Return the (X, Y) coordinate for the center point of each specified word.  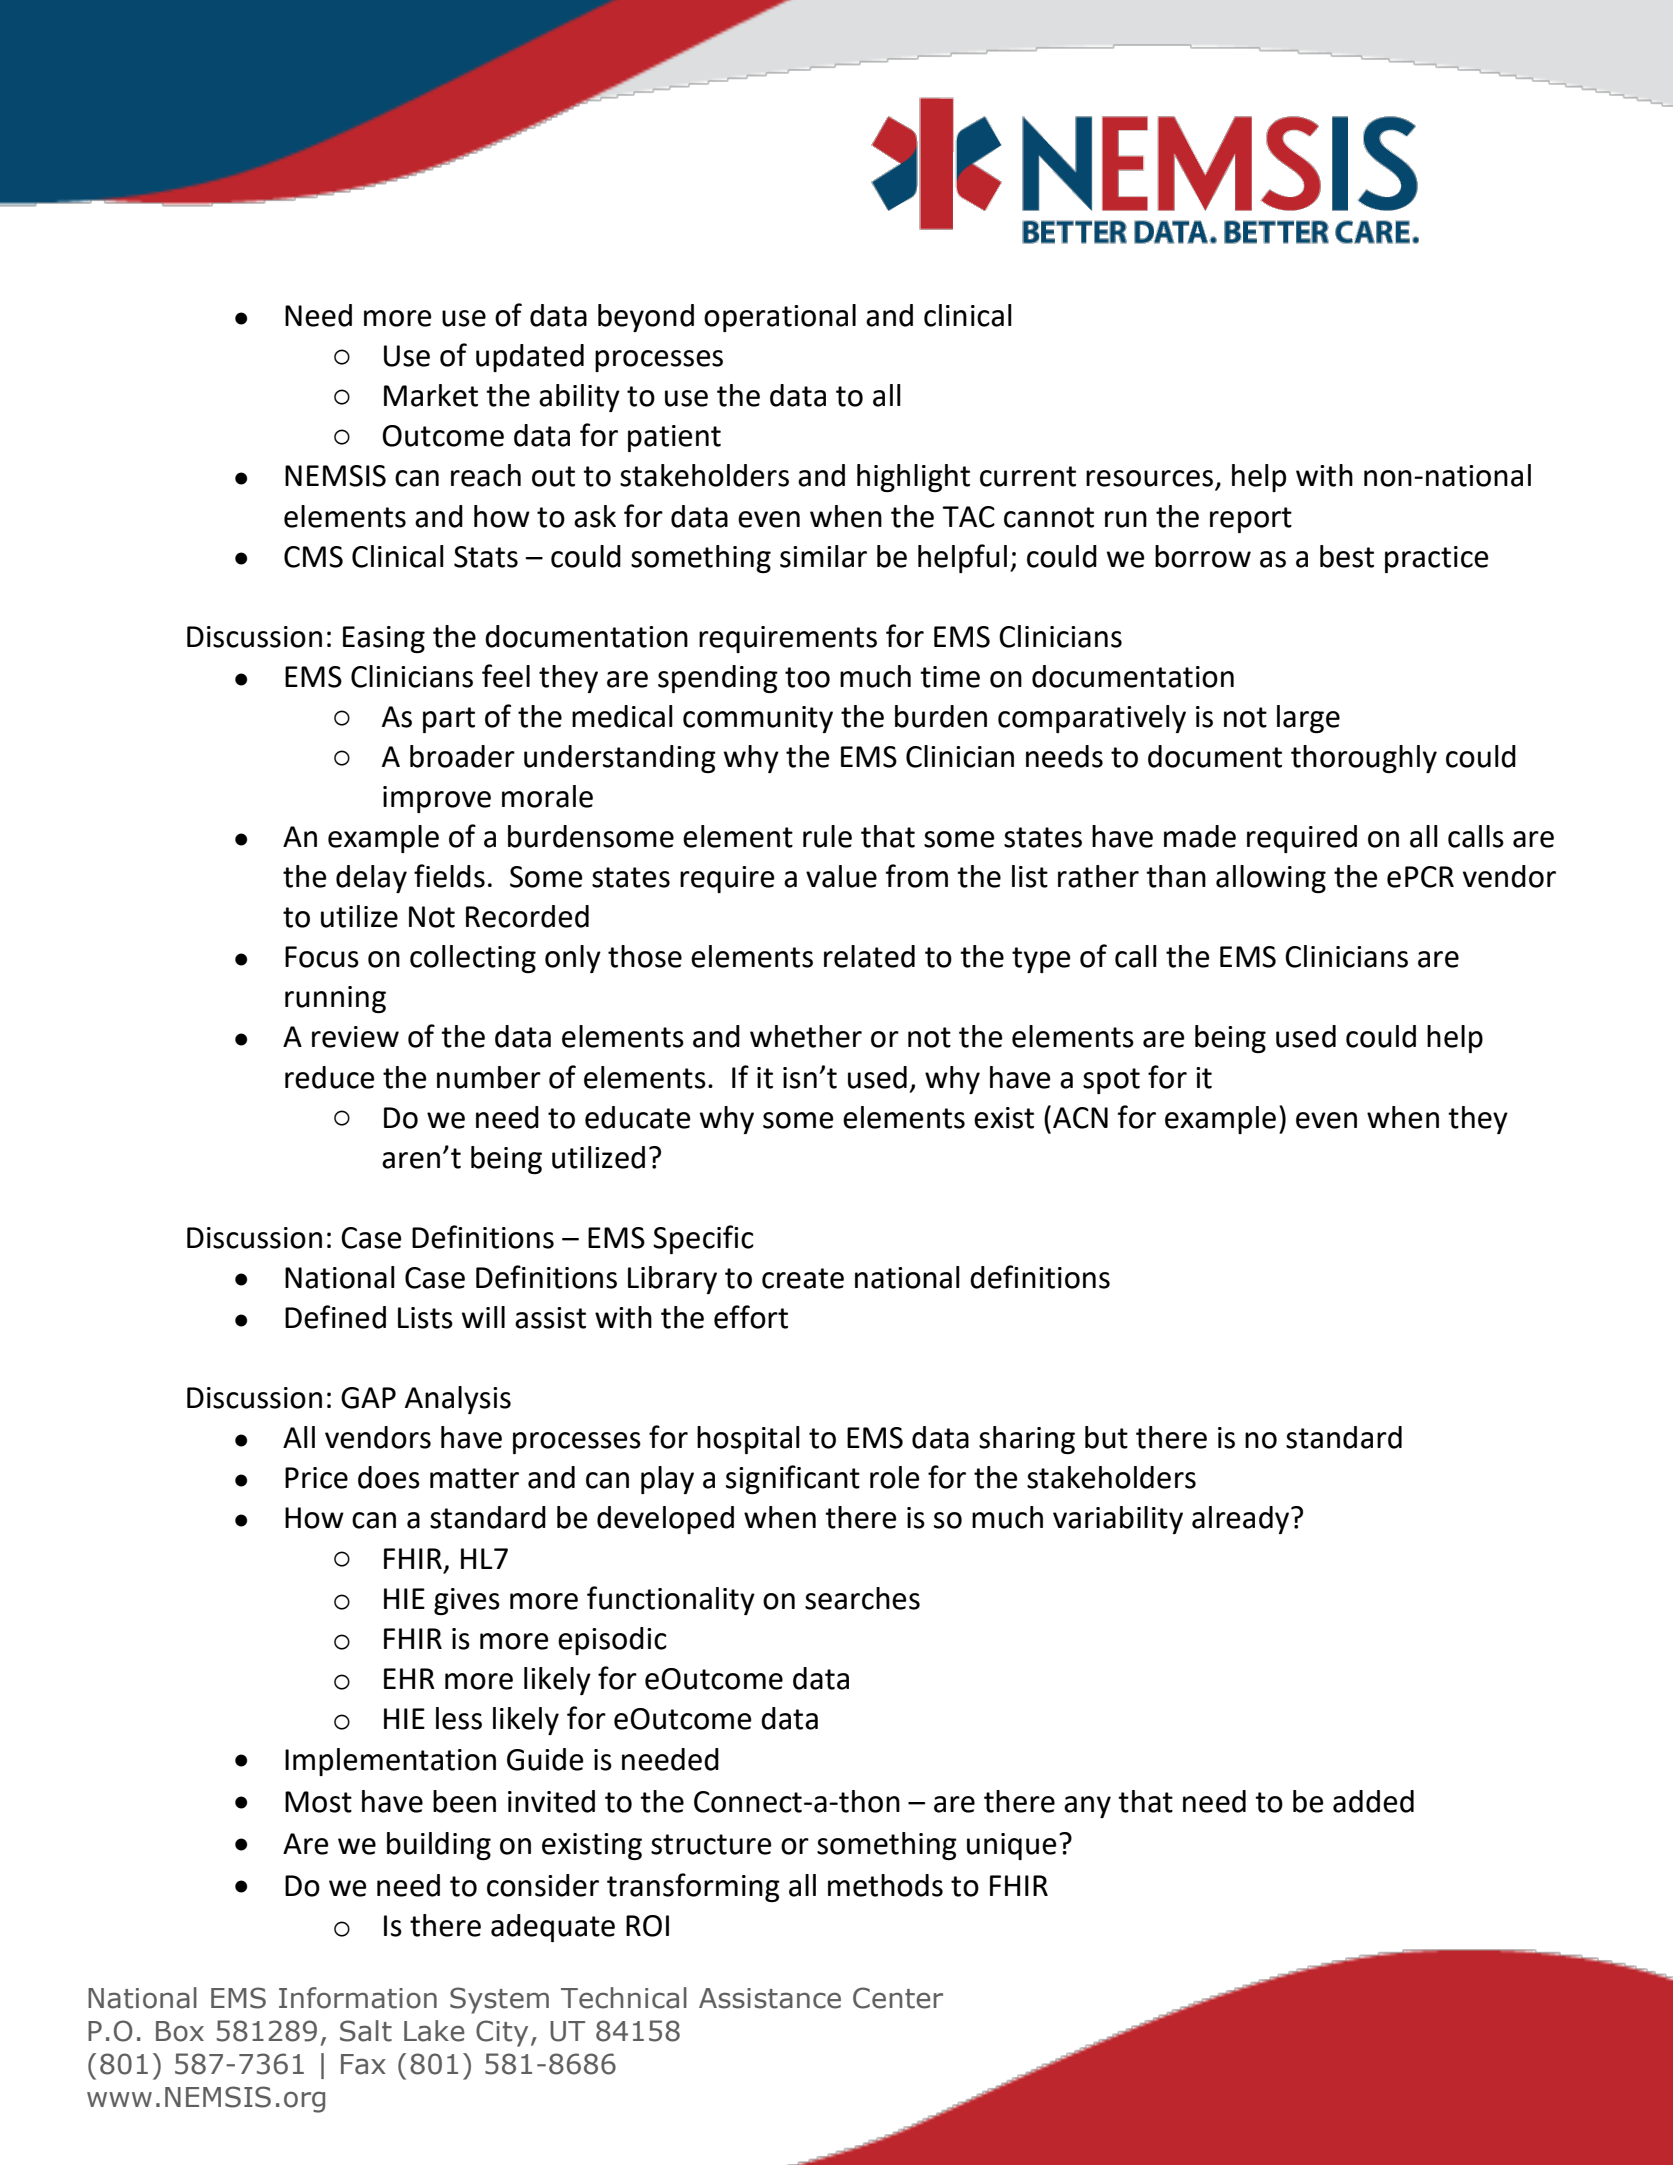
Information (358, 1998)
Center (898, 1998)
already (1242, 1520)
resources (1151, 479)
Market (431, 395)
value (841, 876)
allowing (1271, 879)
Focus (322, 957)
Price (316, 1478)
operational (780, 318)
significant (793, 1479)
